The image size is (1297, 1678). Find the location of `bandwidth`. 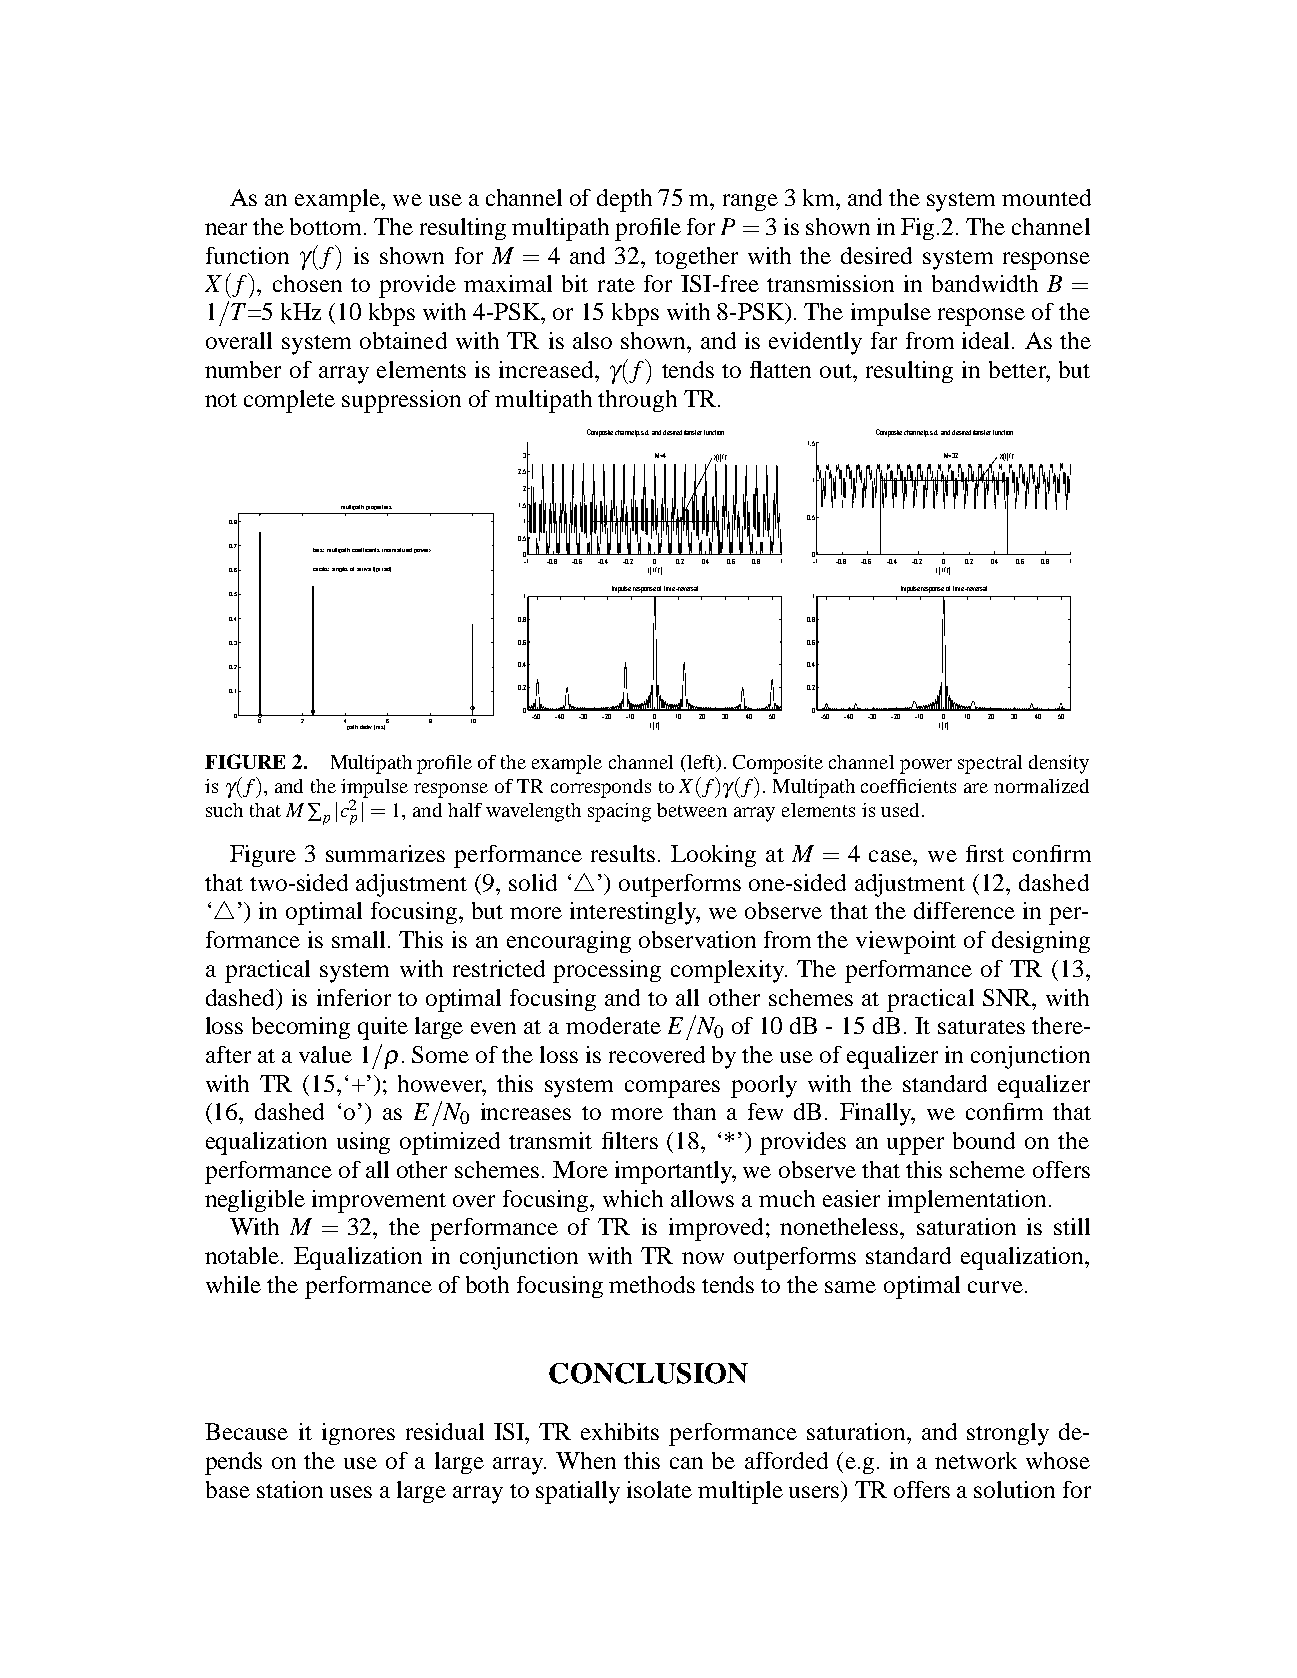

bandwidth is located at coordinates (985, 283).
